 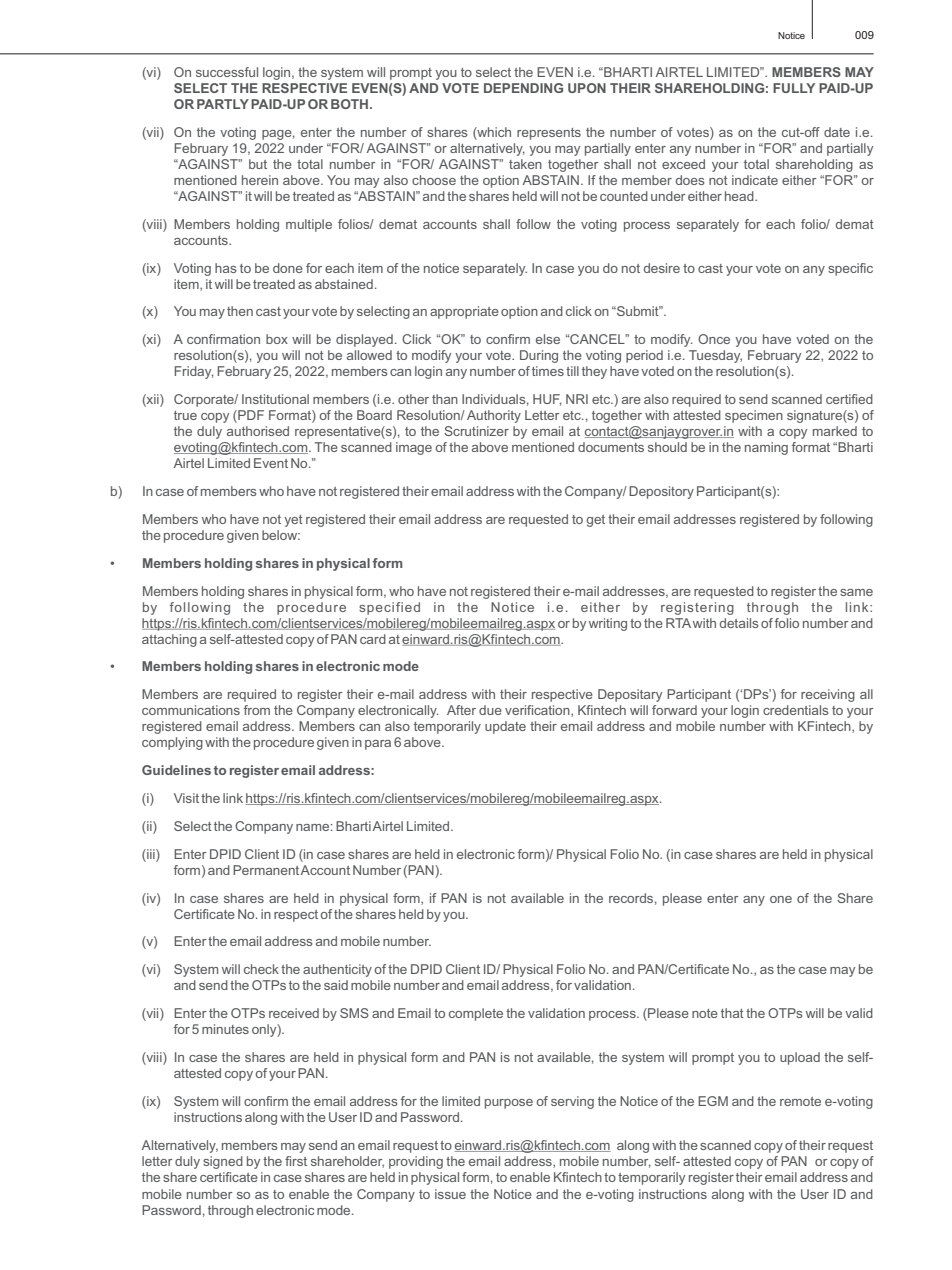 I want to click on During, so click(x=539, y=356).
